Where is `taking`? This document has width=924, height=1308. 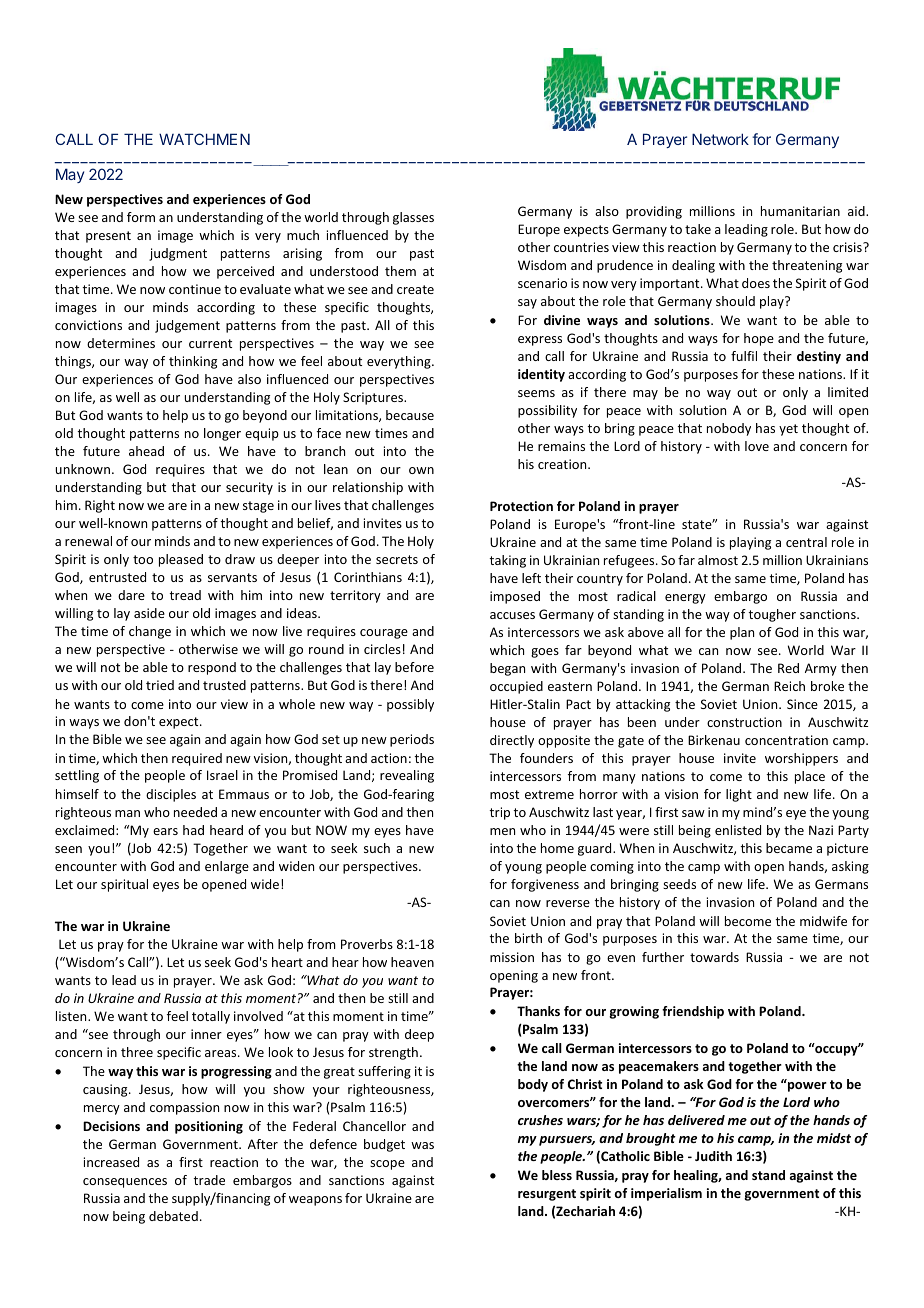 taking is located at coordinates (508, 561).
